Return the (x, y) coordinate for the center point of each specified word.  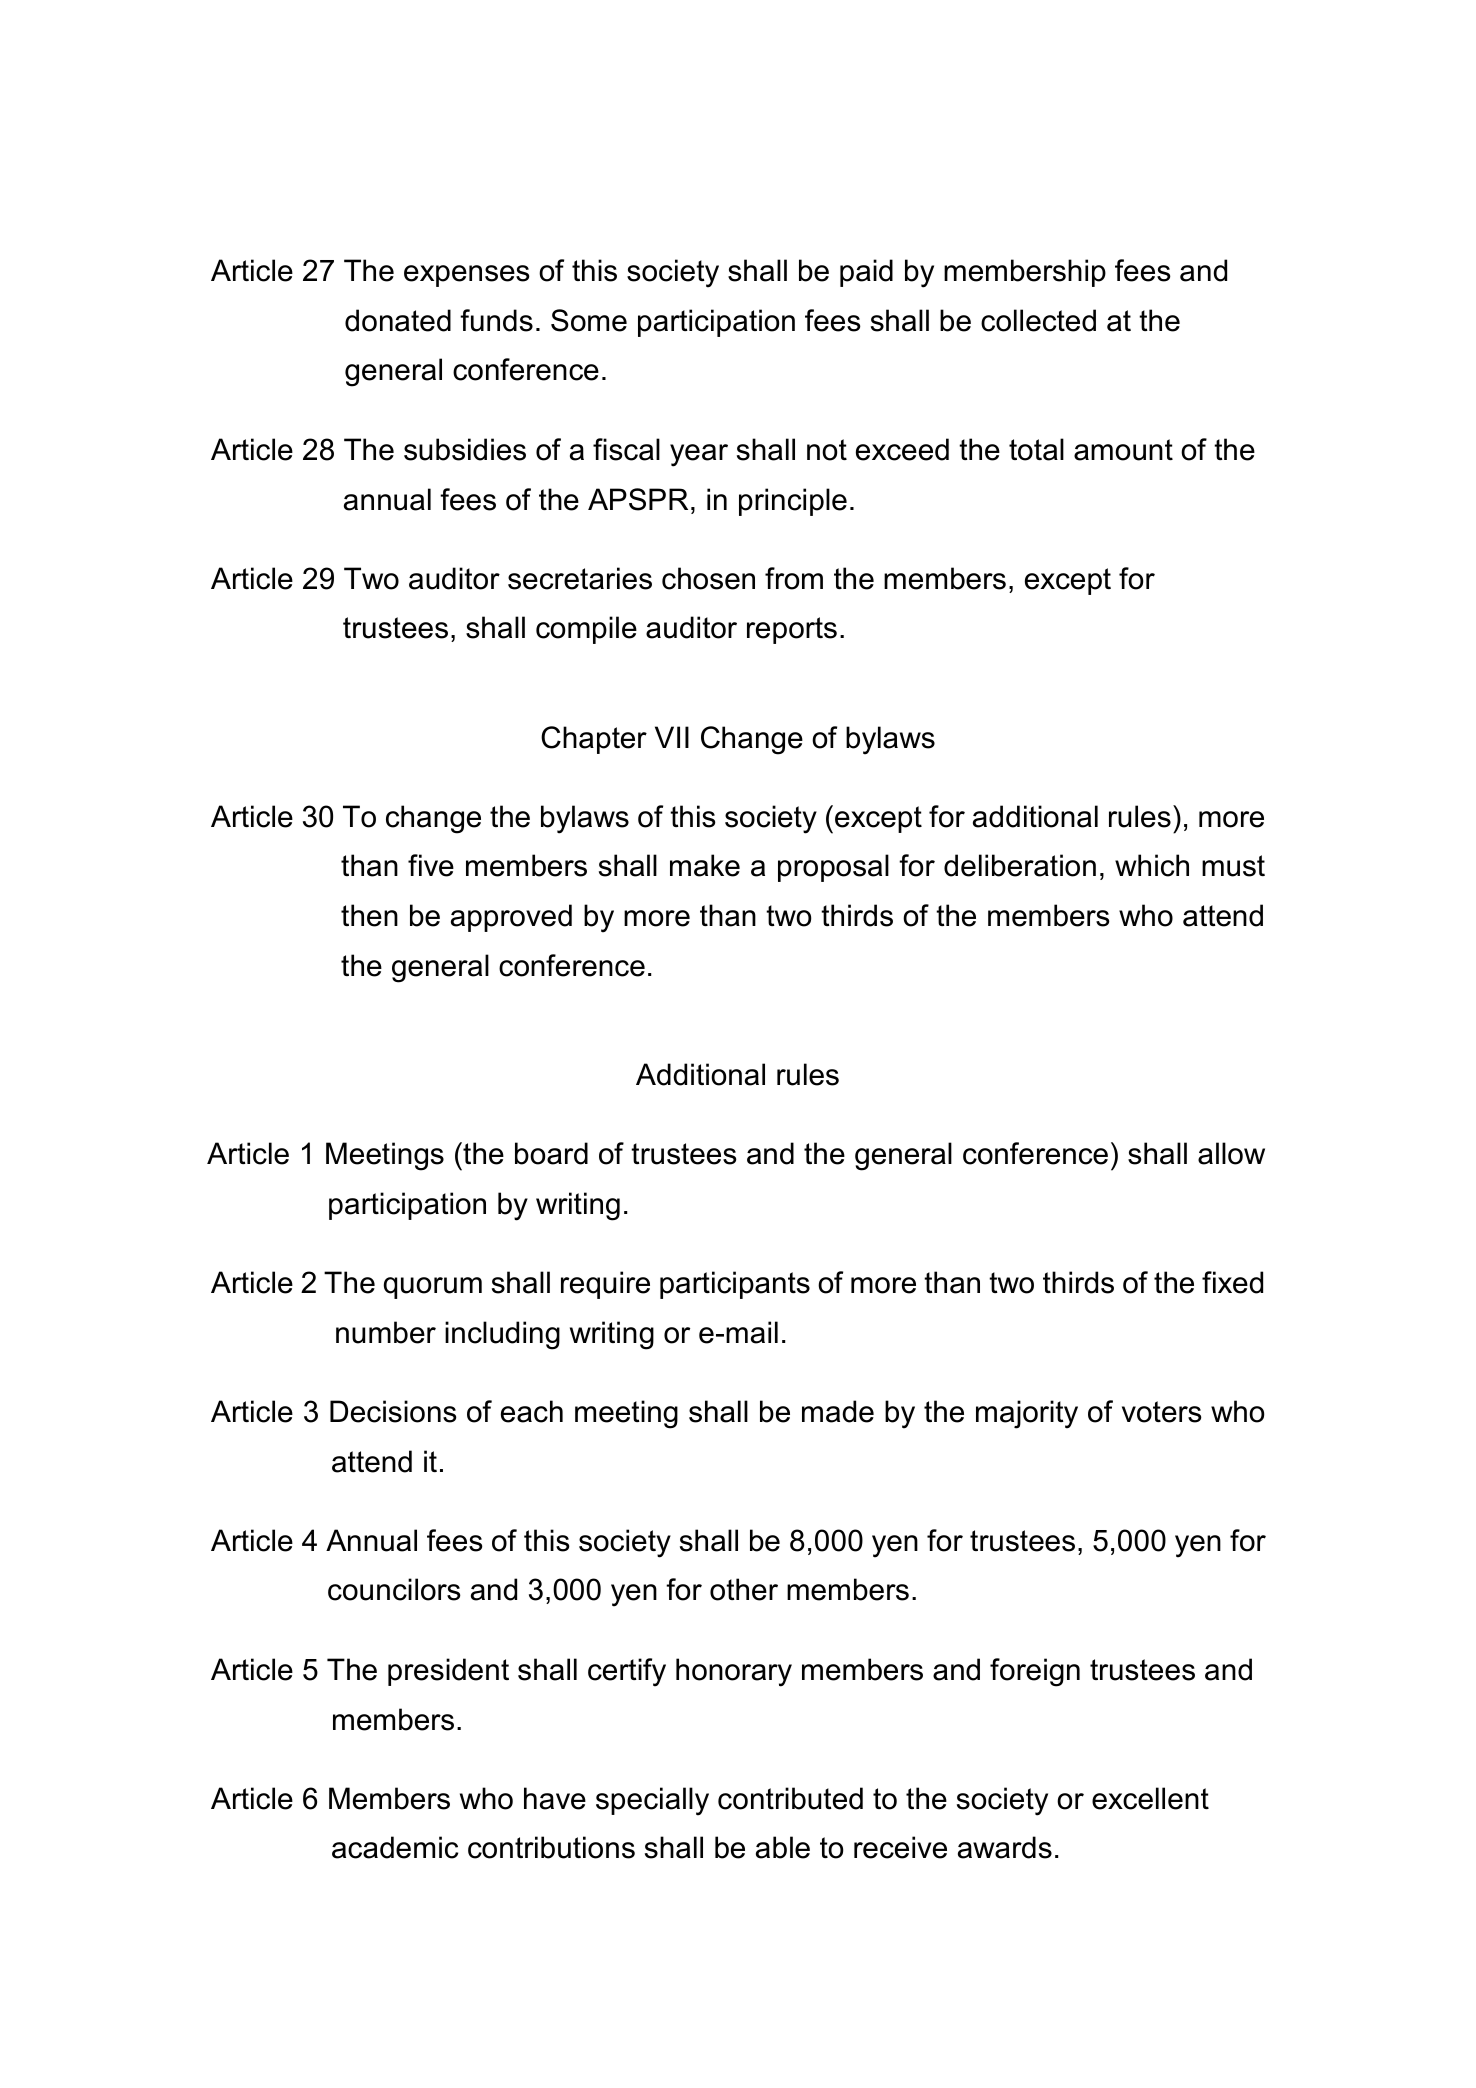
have (555, 1798)
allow (1231, 1153)
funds (496, 320)
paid (866, 273)
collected (1038, 320)
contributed (790, 1798)
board (551, 1153)
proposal (833, 868)
